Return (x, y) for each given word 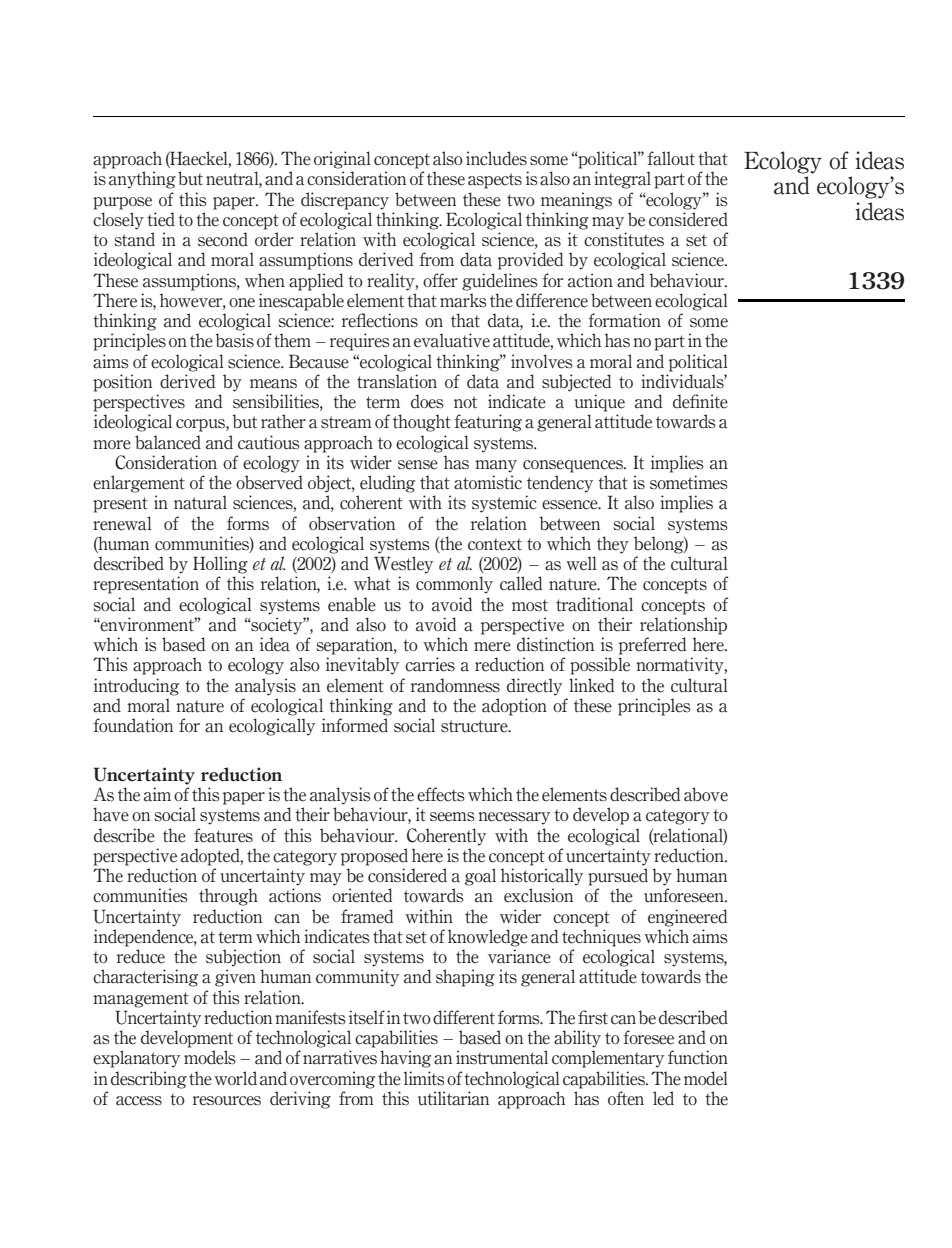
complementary (608, 1059)
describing (149, 1080)
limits (424, 1078)
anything (142, 180)
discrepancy (345, 201)
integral (622, 180)
